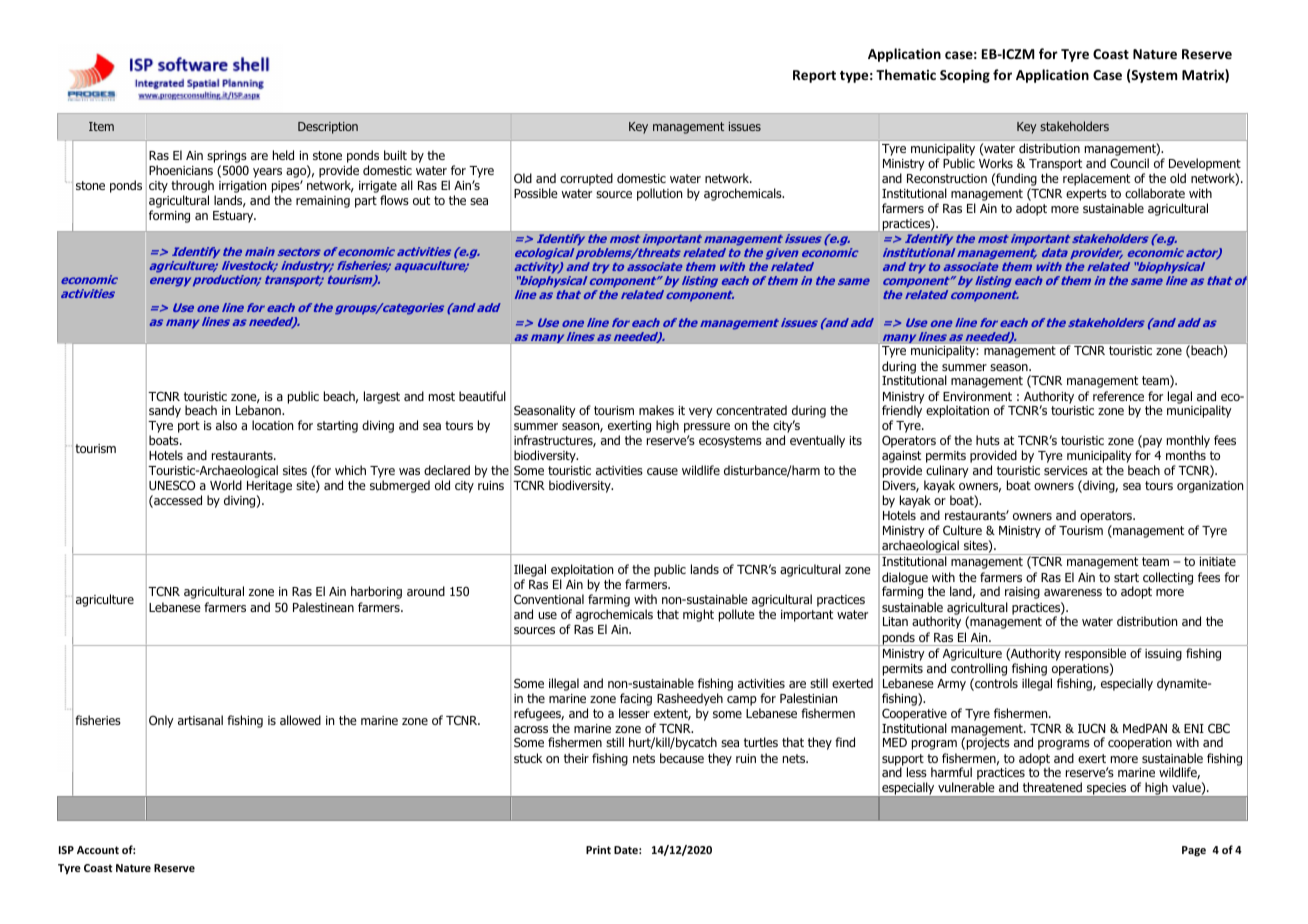 This image has height=924, width=1308. Describe the element at coordinates (598, 849) in the image. I see `Print` at that location.
